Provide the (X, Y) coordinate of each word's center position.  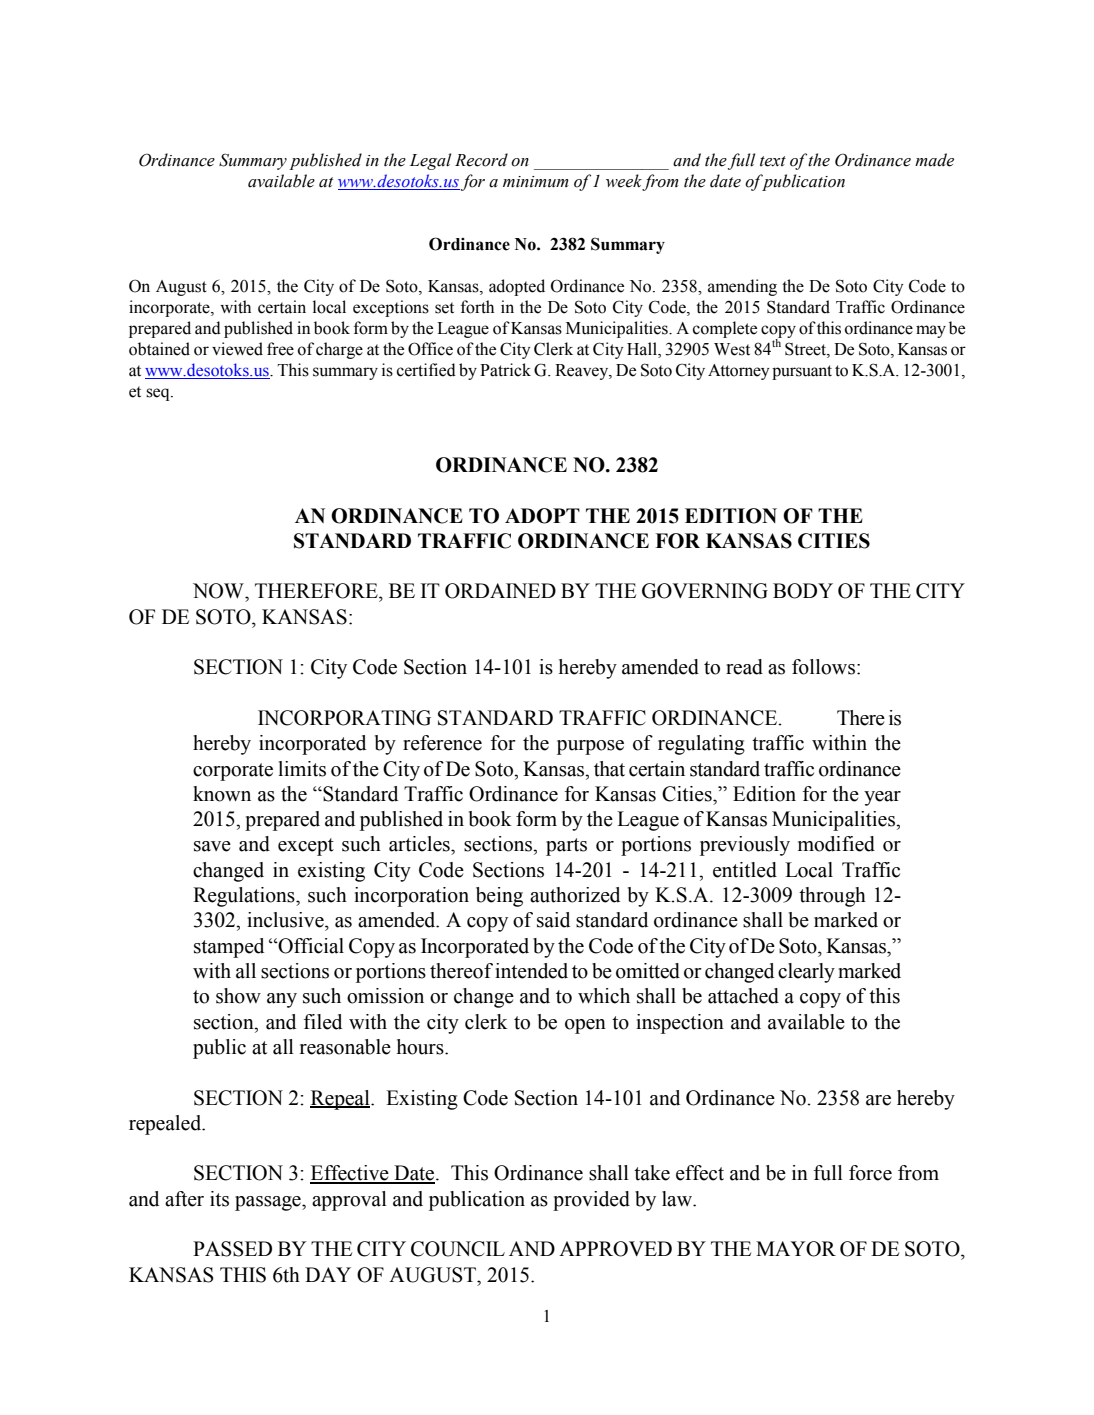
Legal (430, 161)
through (832, 897)
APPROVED (615, 1249)
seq (159, 394)
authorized (575, 895)
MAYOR (796, 1249)
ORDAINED (500, 591)
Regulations (245, 897)
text (773, 161)
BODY (803, 591)
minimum (536, 182)
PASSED (232, 1249)
